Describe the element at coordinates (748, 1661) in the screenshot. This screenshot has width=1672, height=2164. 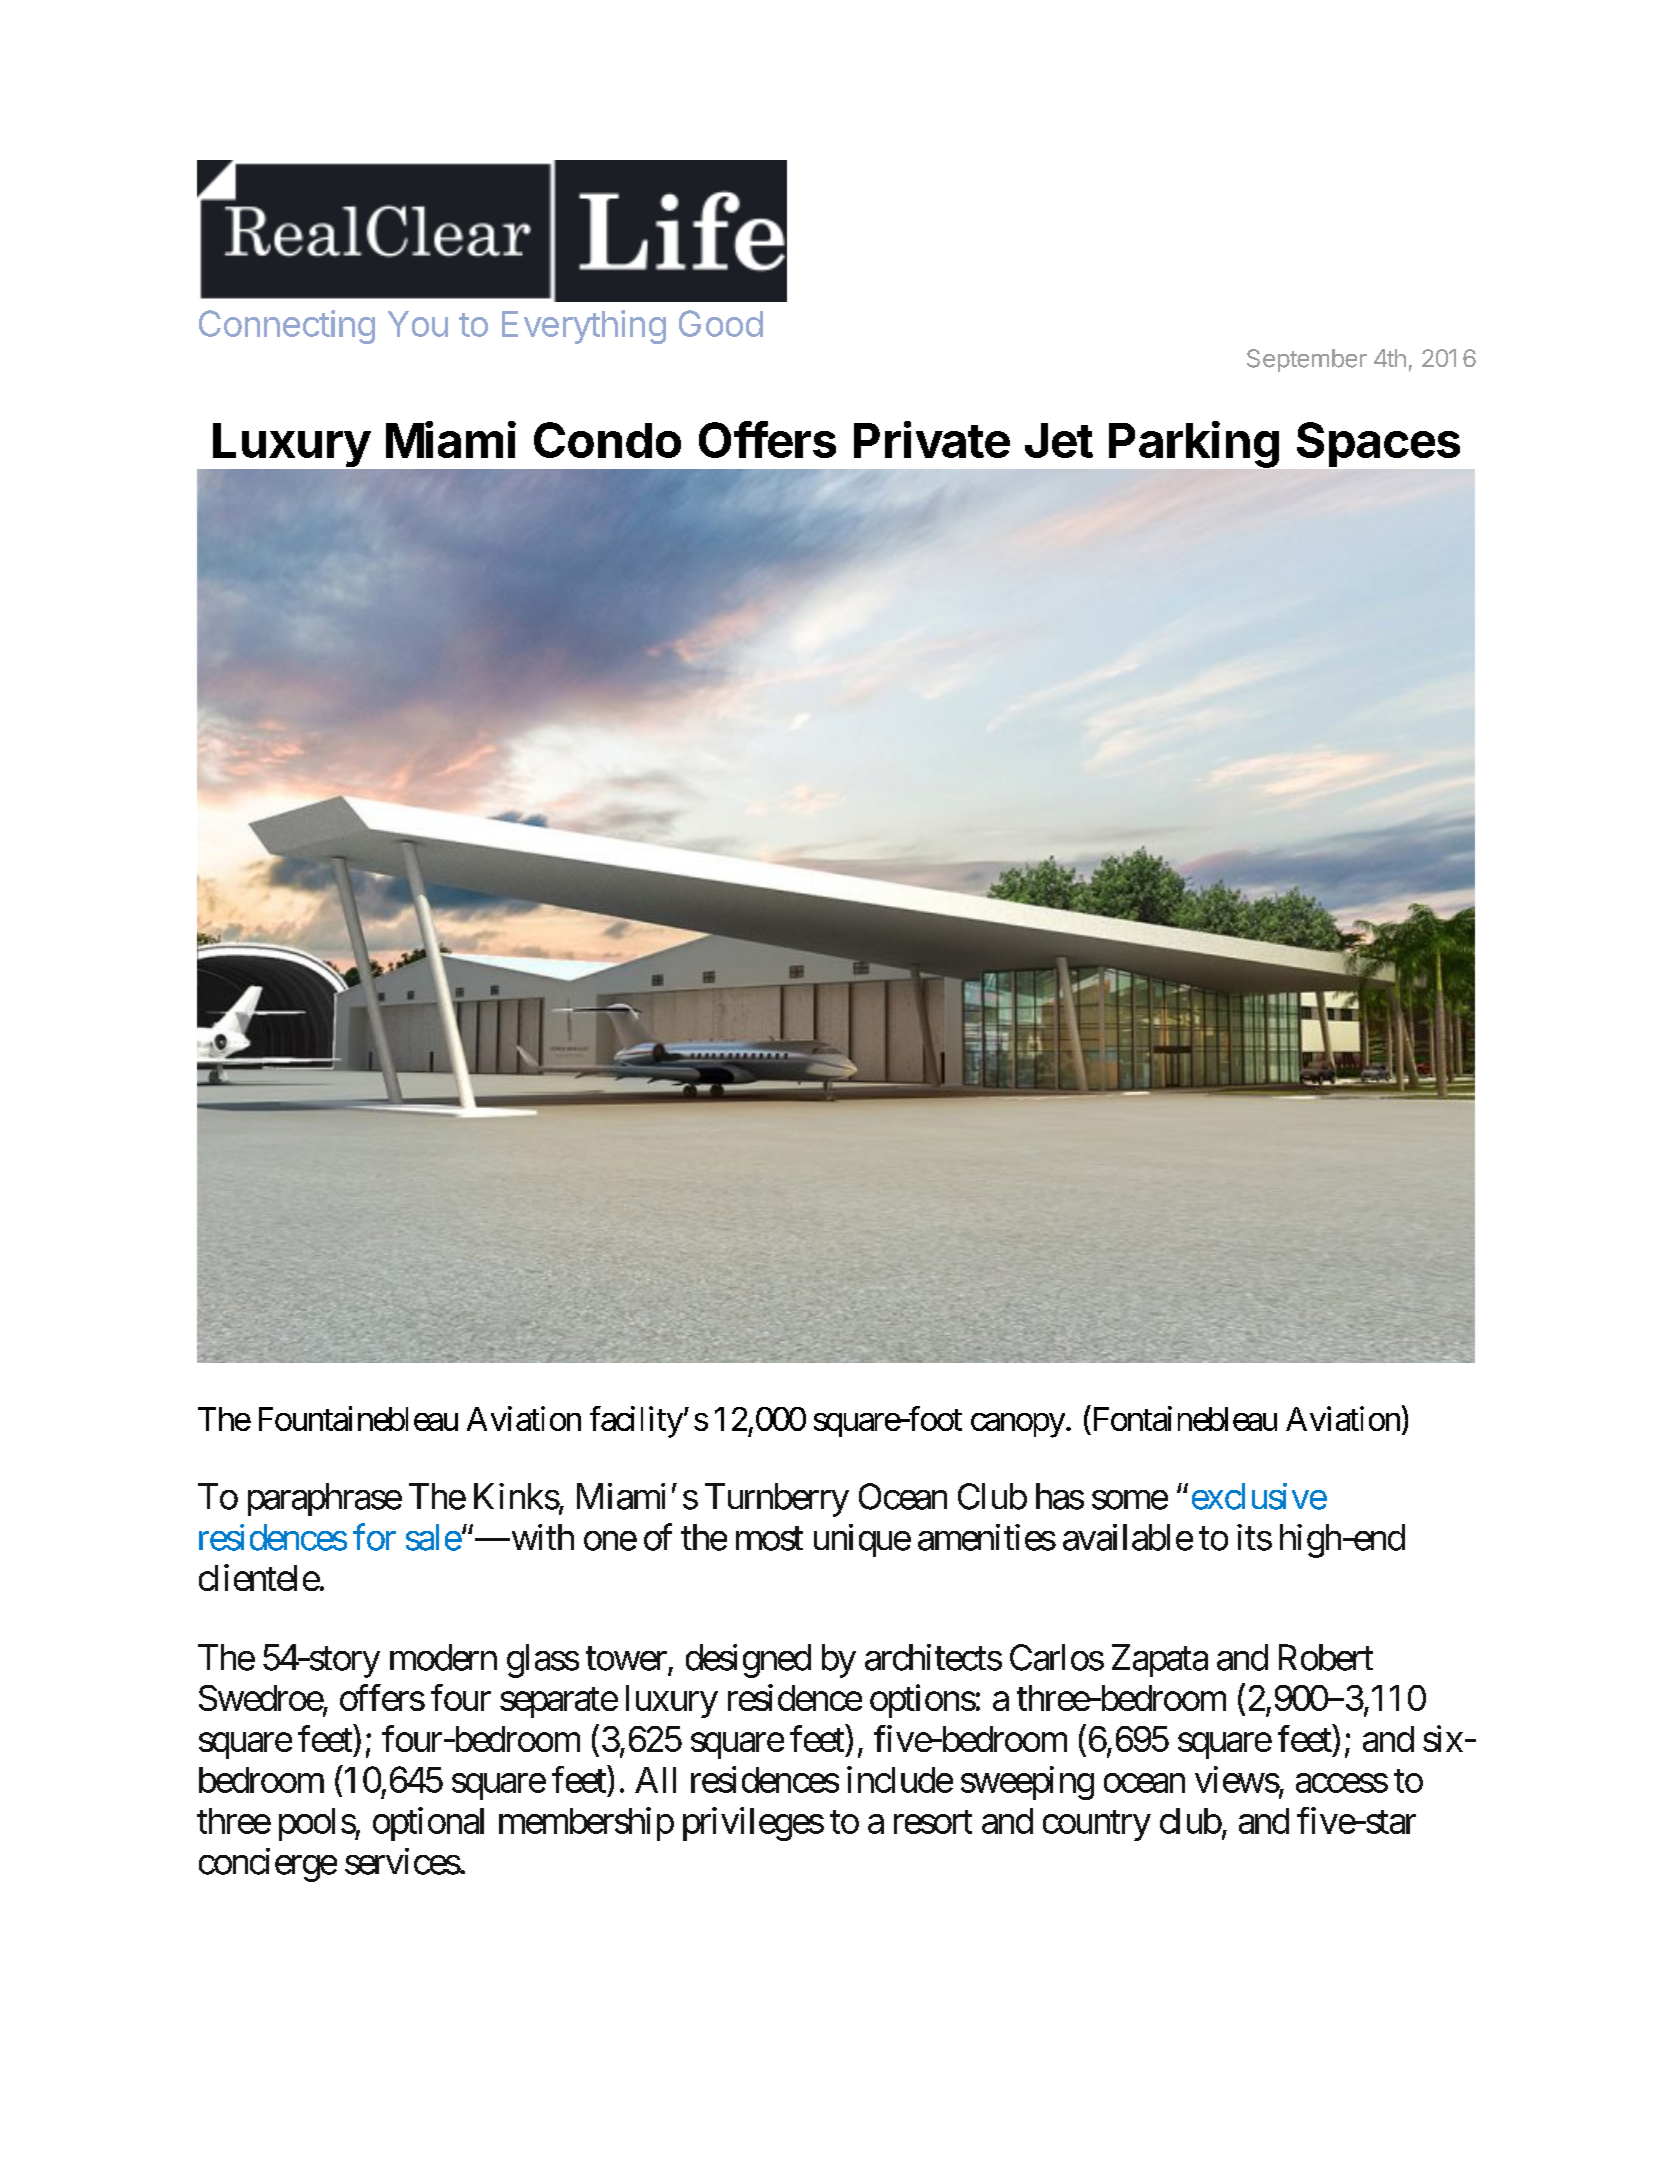
I see `designed` at that location.
